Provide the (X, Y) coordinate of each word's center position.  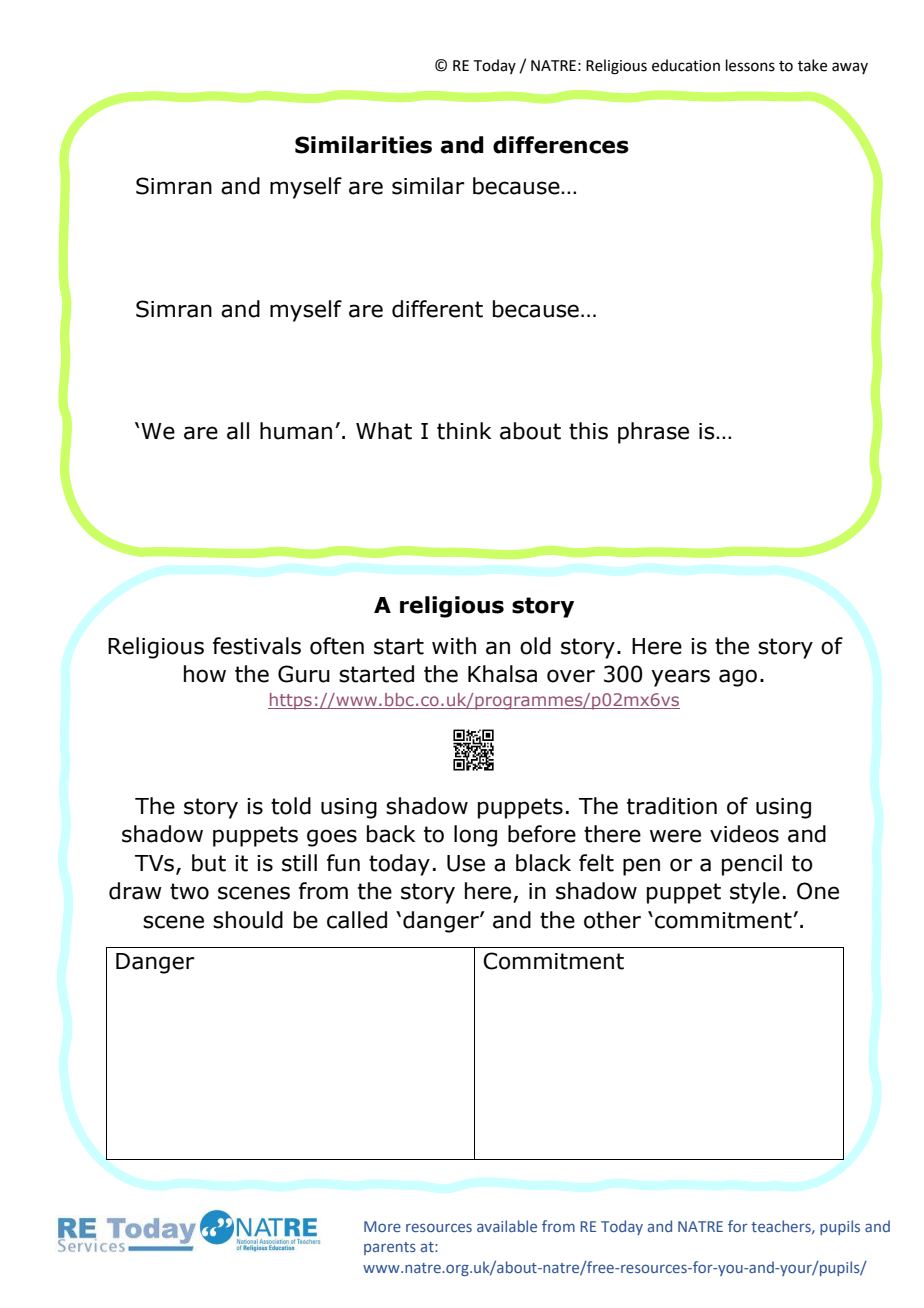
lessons (750, 65)
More (382, 1226)
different (437, 309)
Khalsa (502, 674)
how (205, 674)
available (507, 1226)
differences (561, 145)
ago (738, 678)
